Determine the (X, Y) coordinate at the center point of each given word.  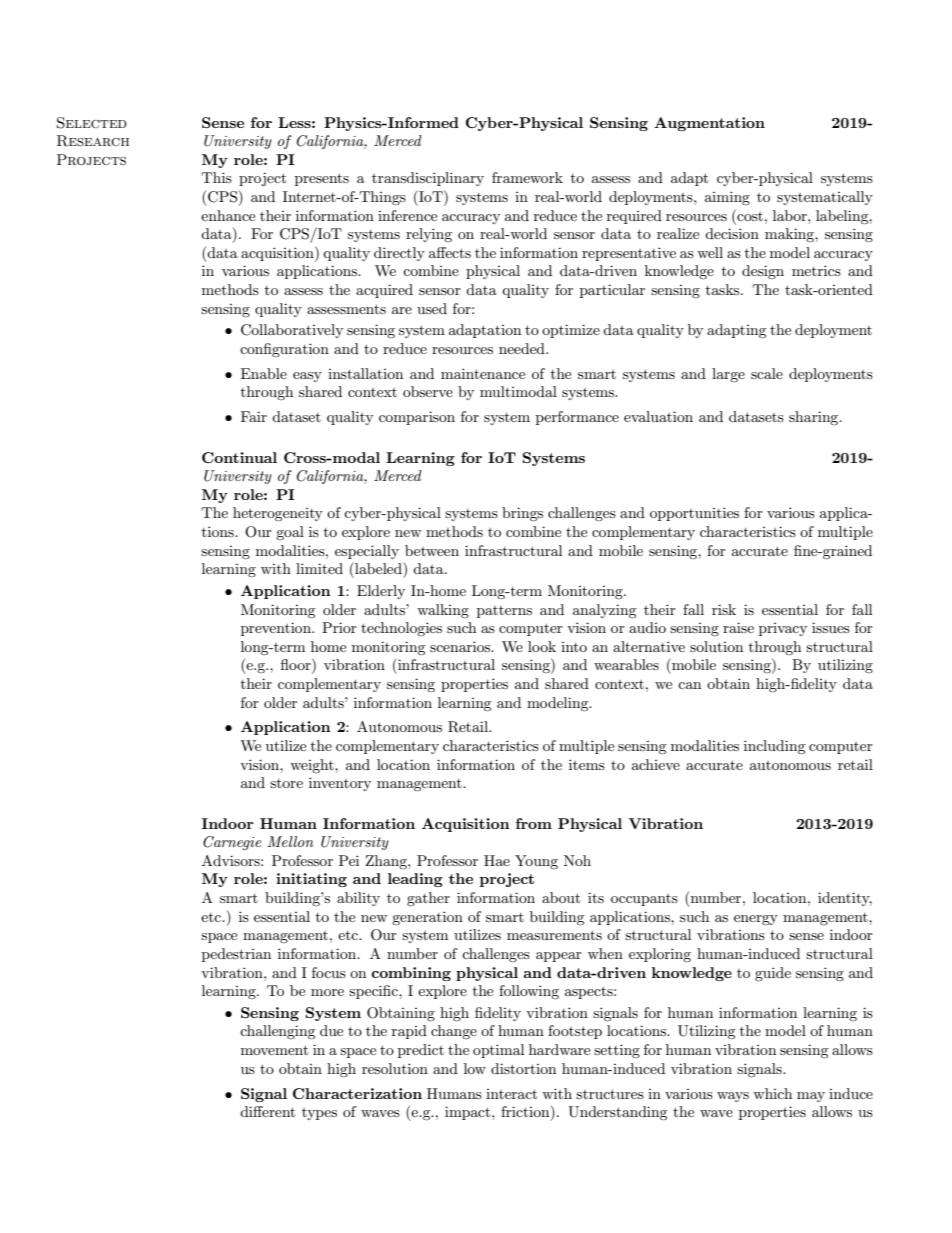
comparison (417, 418)
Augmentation (709, 124)
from (534, 823)
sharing (815, 418)
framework (527, 177)
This (217, 177)
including (775, 747)
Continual (239, 457)
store (286, 783)
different (267, 1111)
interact (511, 1094)
